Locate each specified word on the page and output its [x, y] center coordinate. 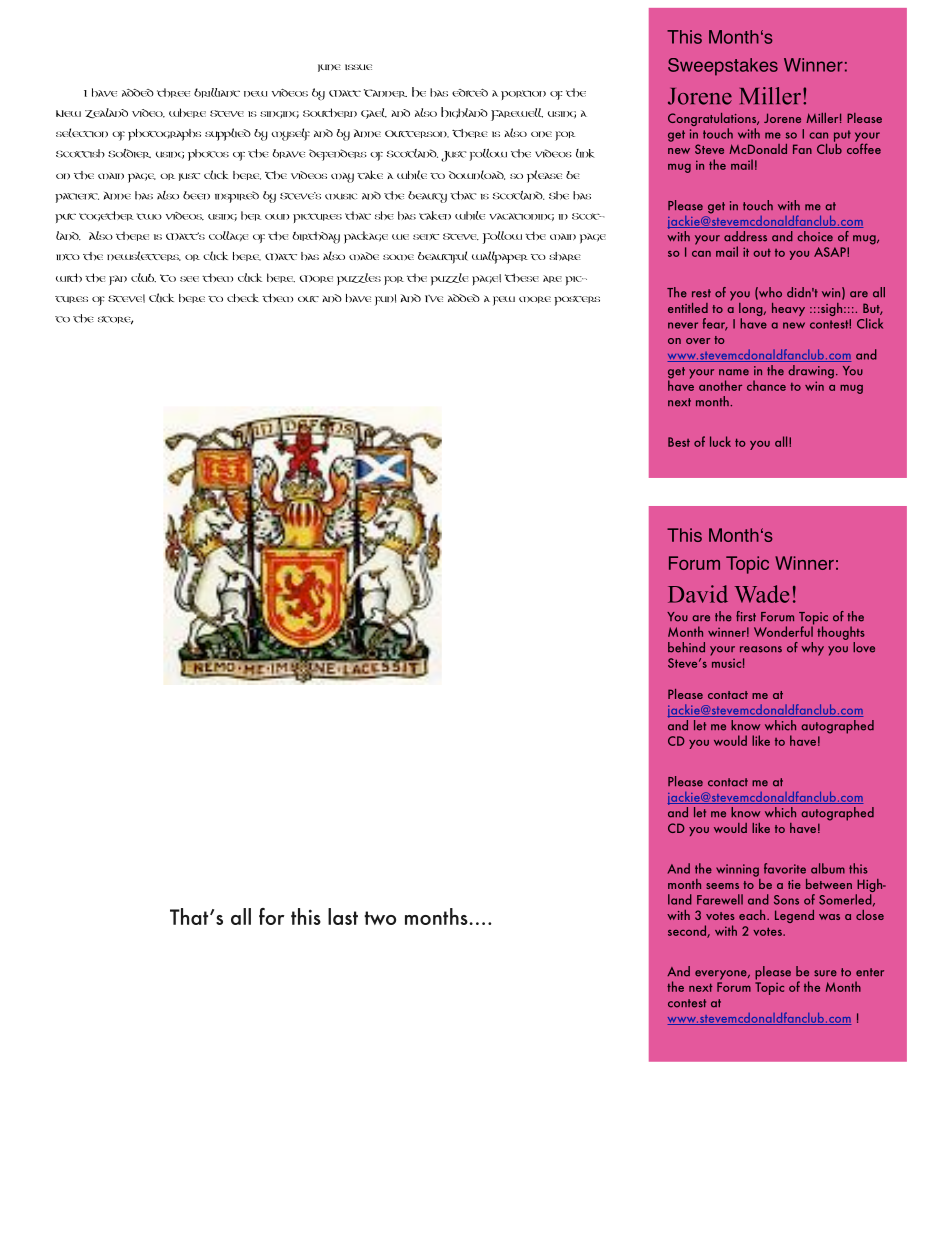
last [343, 916]
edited [470, 93]
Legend [794, 916]
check [243, 298]
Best [679, 442]
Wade [761, 594]
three [173, 93]
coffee [864, 147]
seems [722, 886]
